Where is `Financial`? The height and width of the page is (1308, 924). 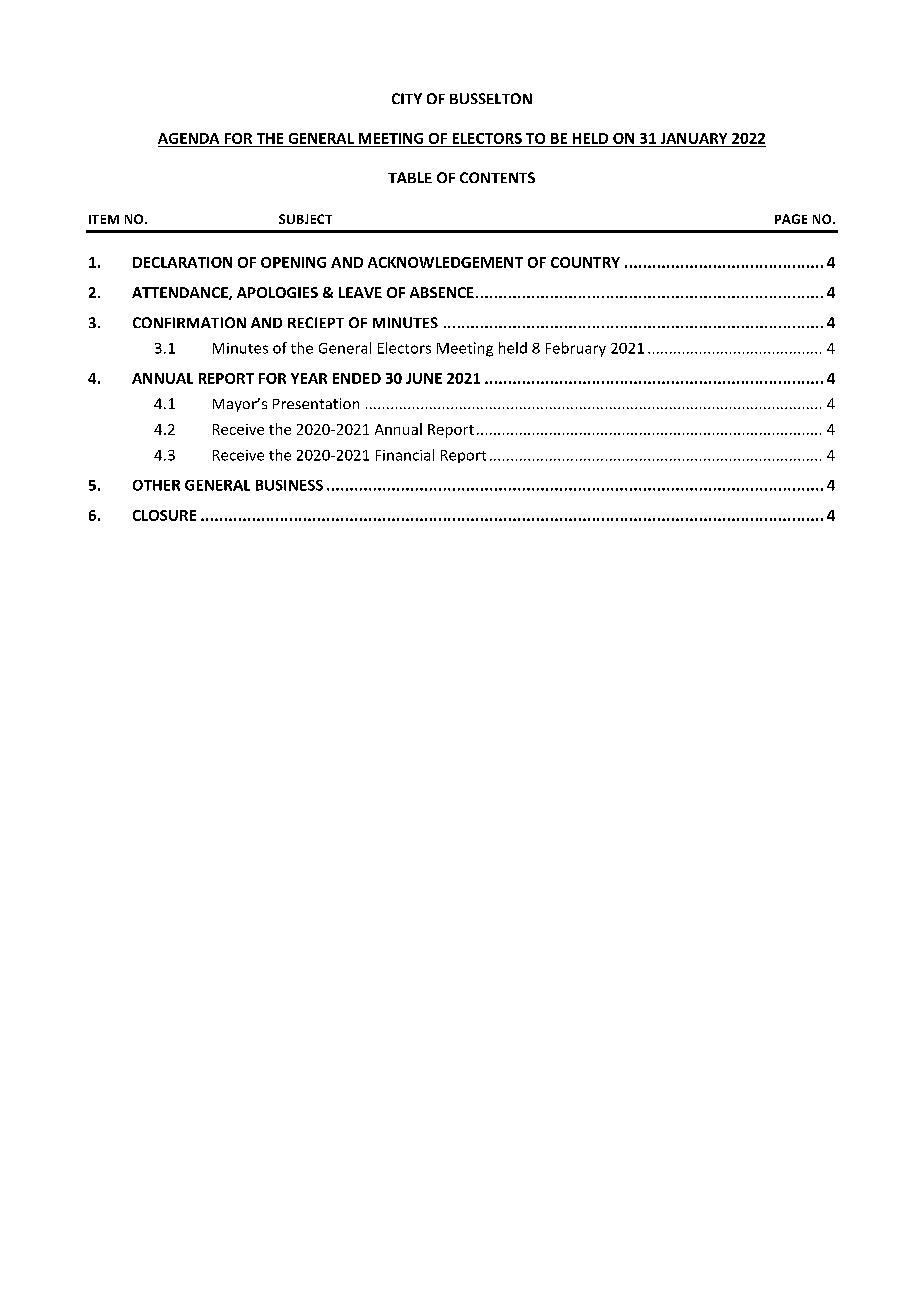 Financial is located at coordinates (405, 455).
